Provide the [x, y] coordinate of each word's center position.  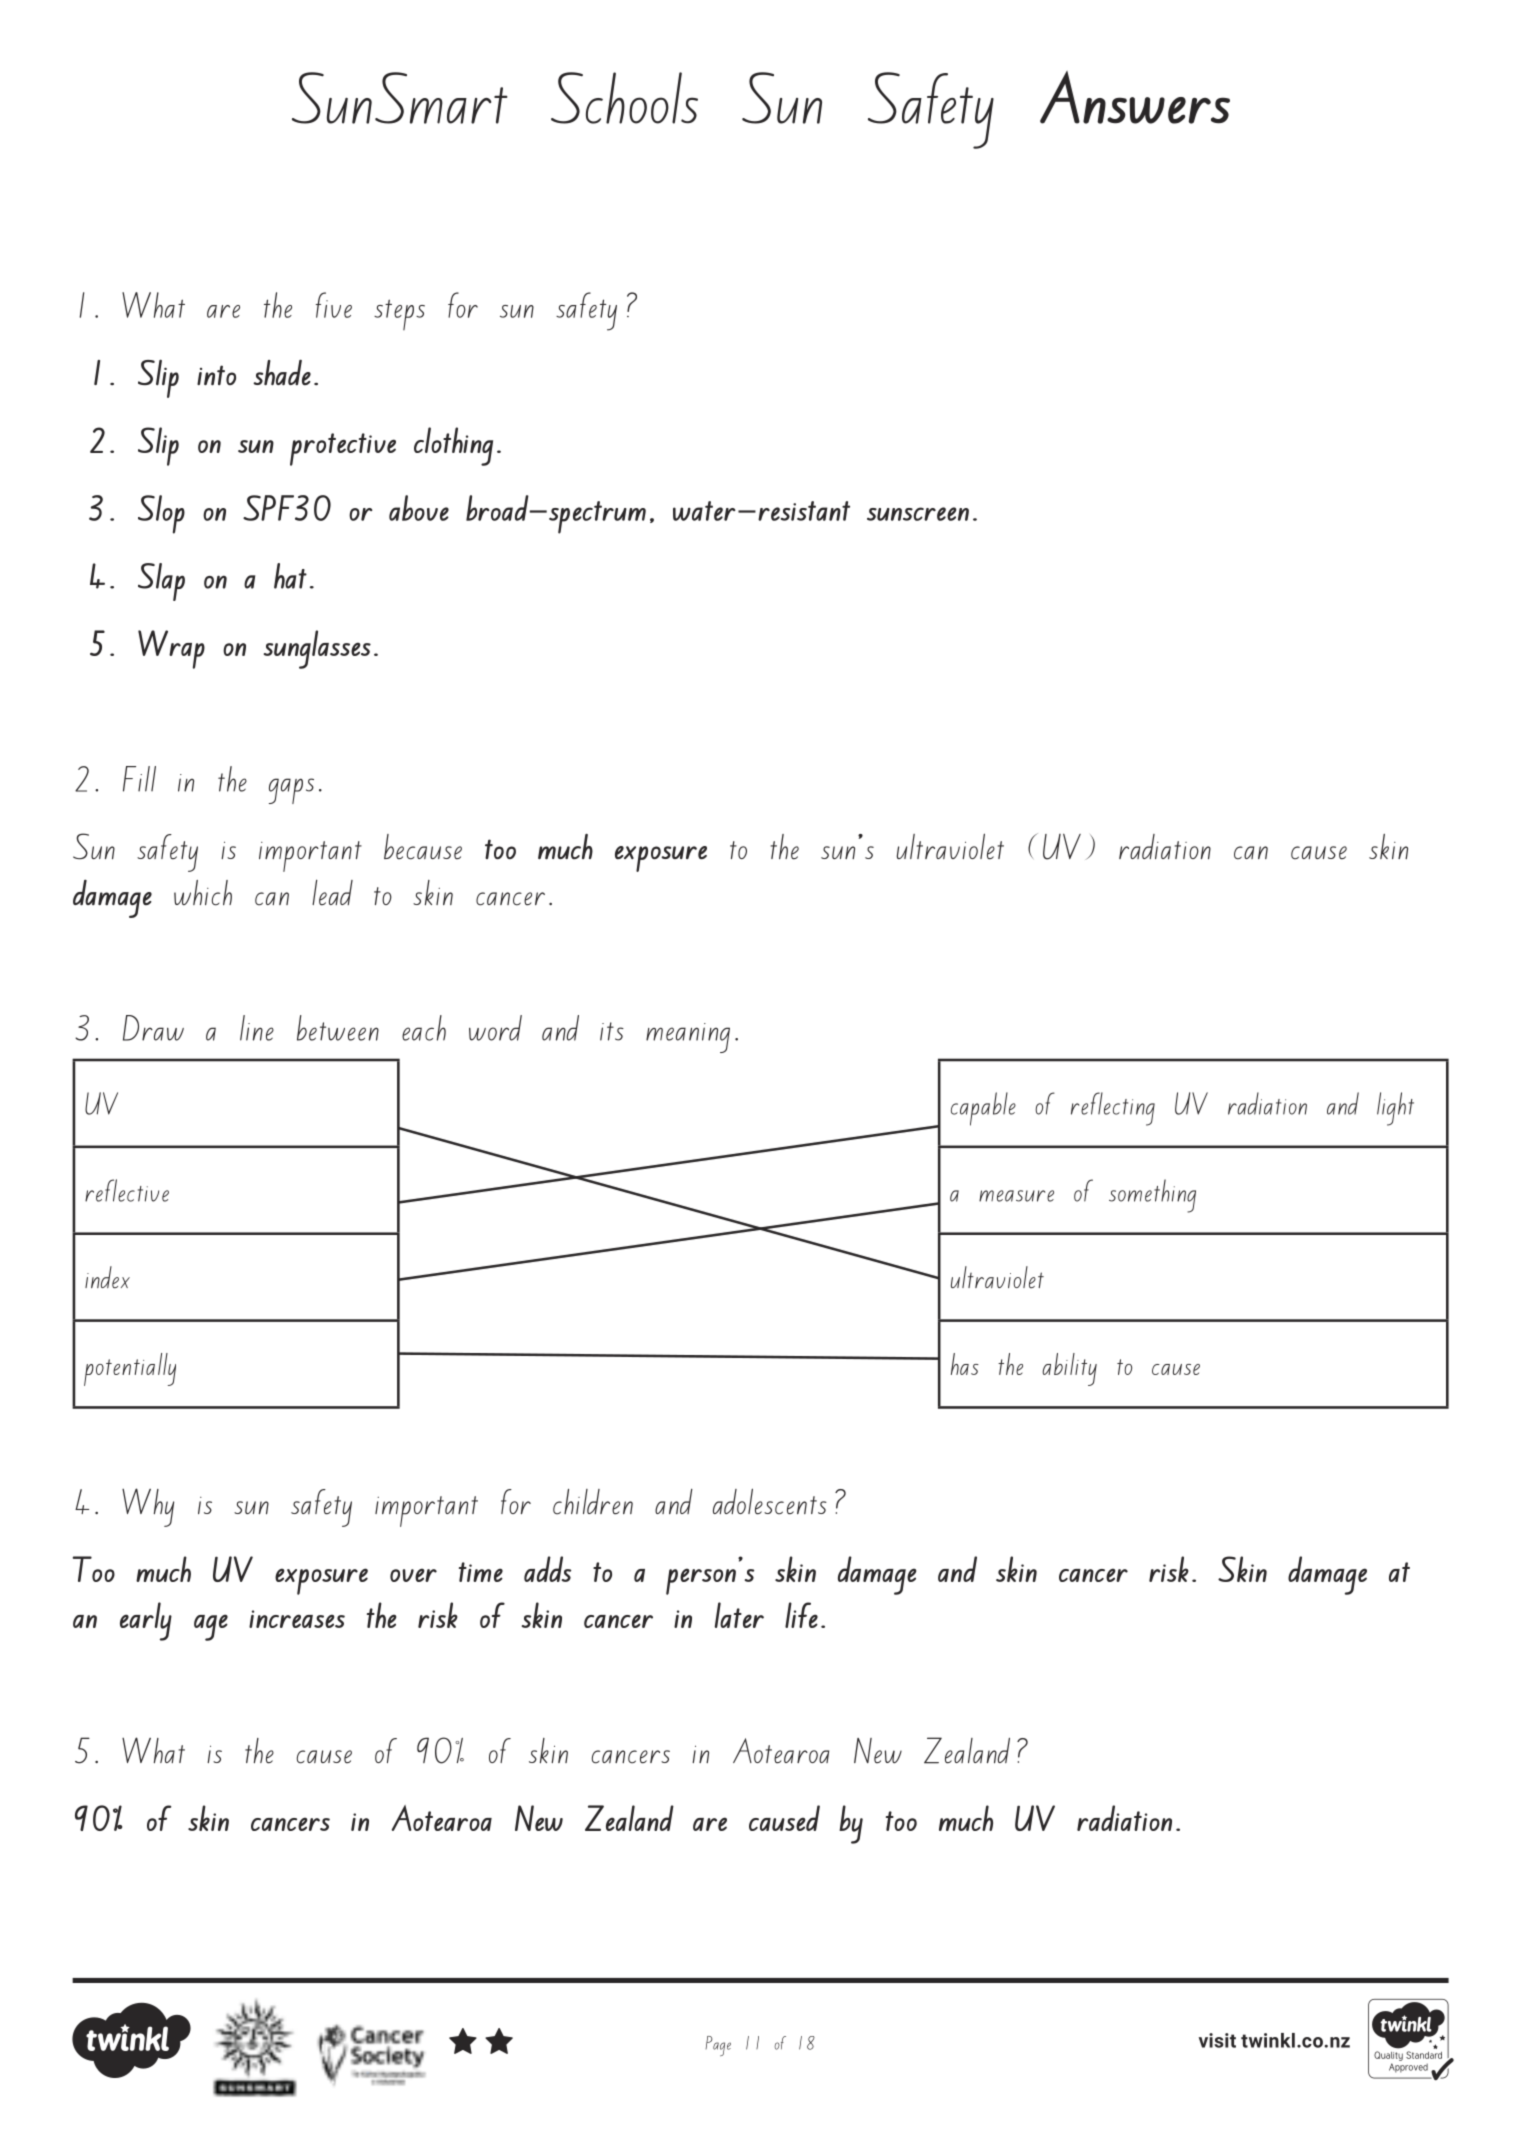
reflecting [1113, 1109]
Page [718, 2046]
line [257, 1028]
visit [1217, 2040]
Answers [1135, 97]
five [334, 305]
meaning [688, 1038]
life [801, 1615]
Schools [624, 98]
